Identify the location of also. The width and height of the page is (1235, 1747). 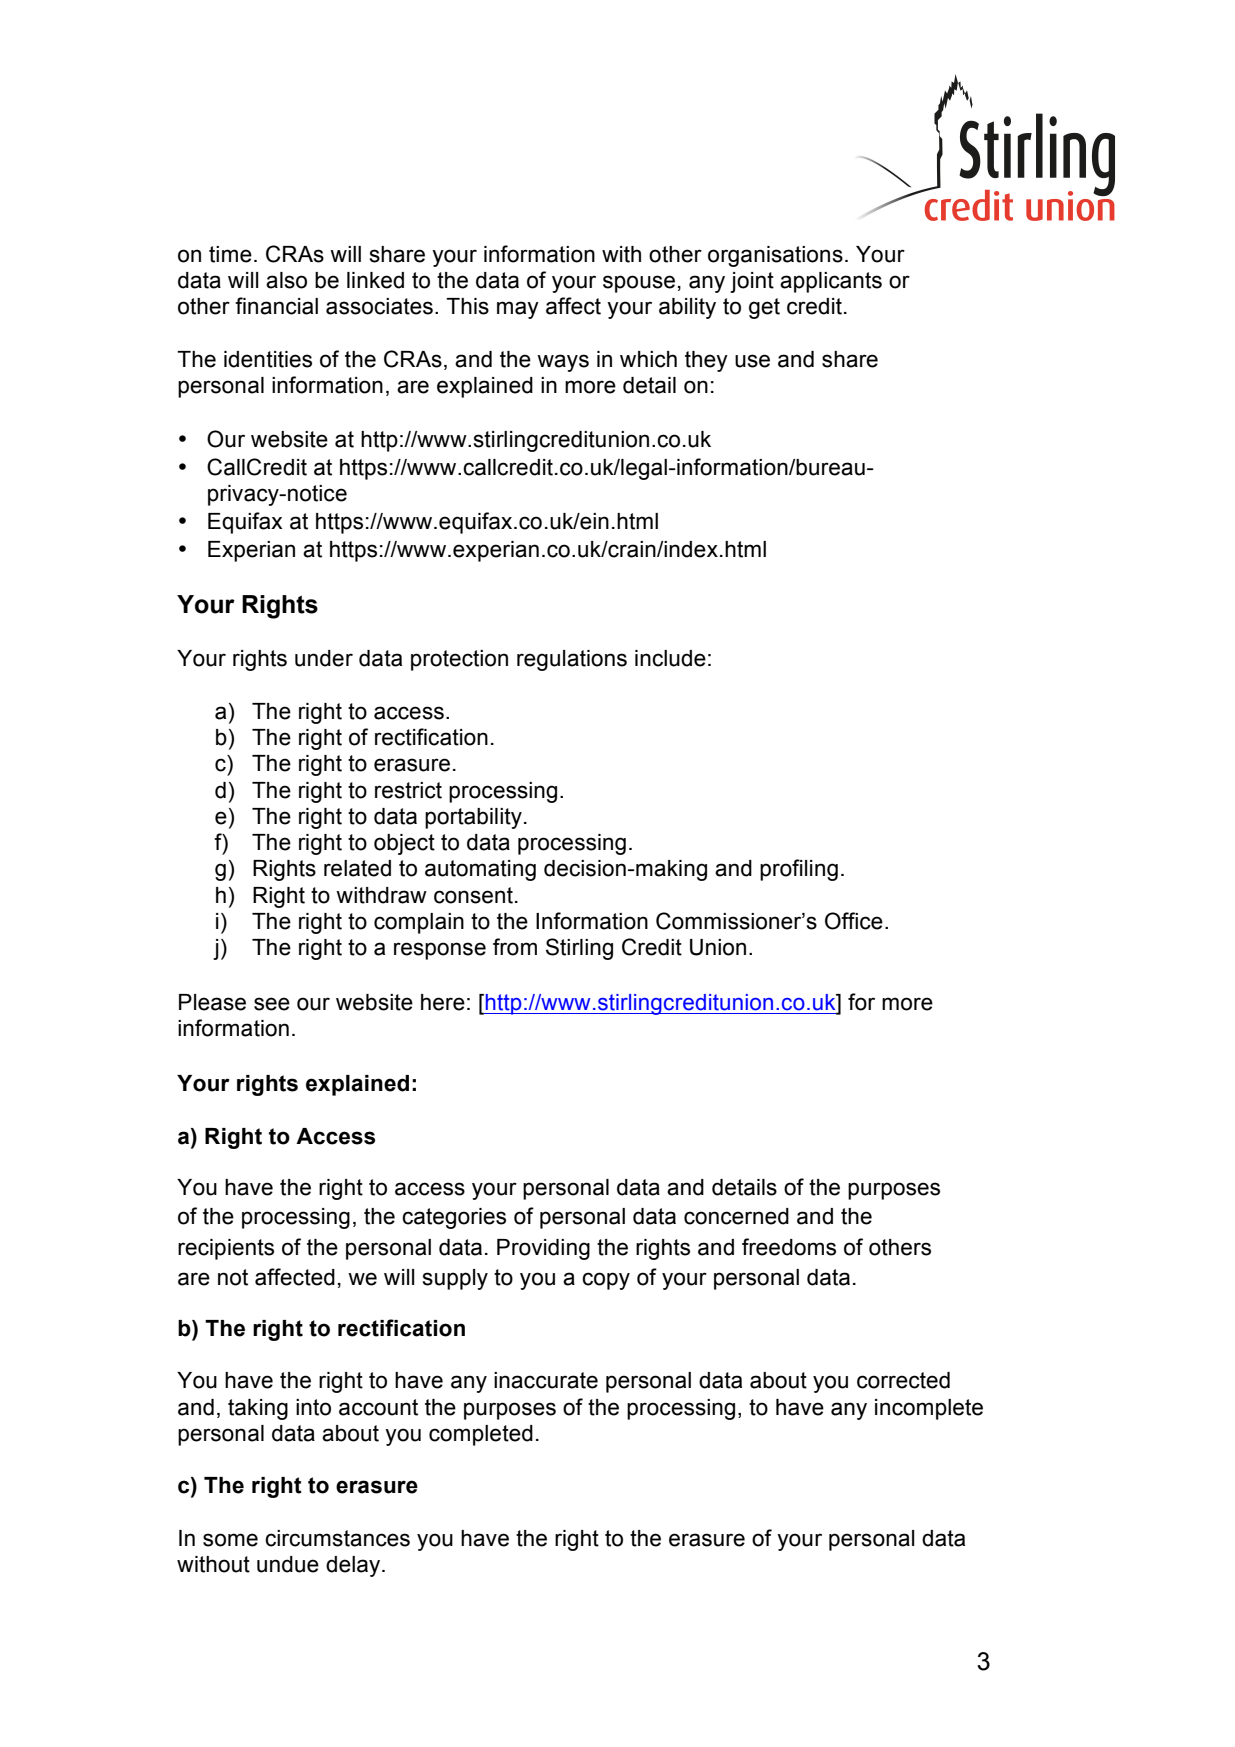
(286, 280).
